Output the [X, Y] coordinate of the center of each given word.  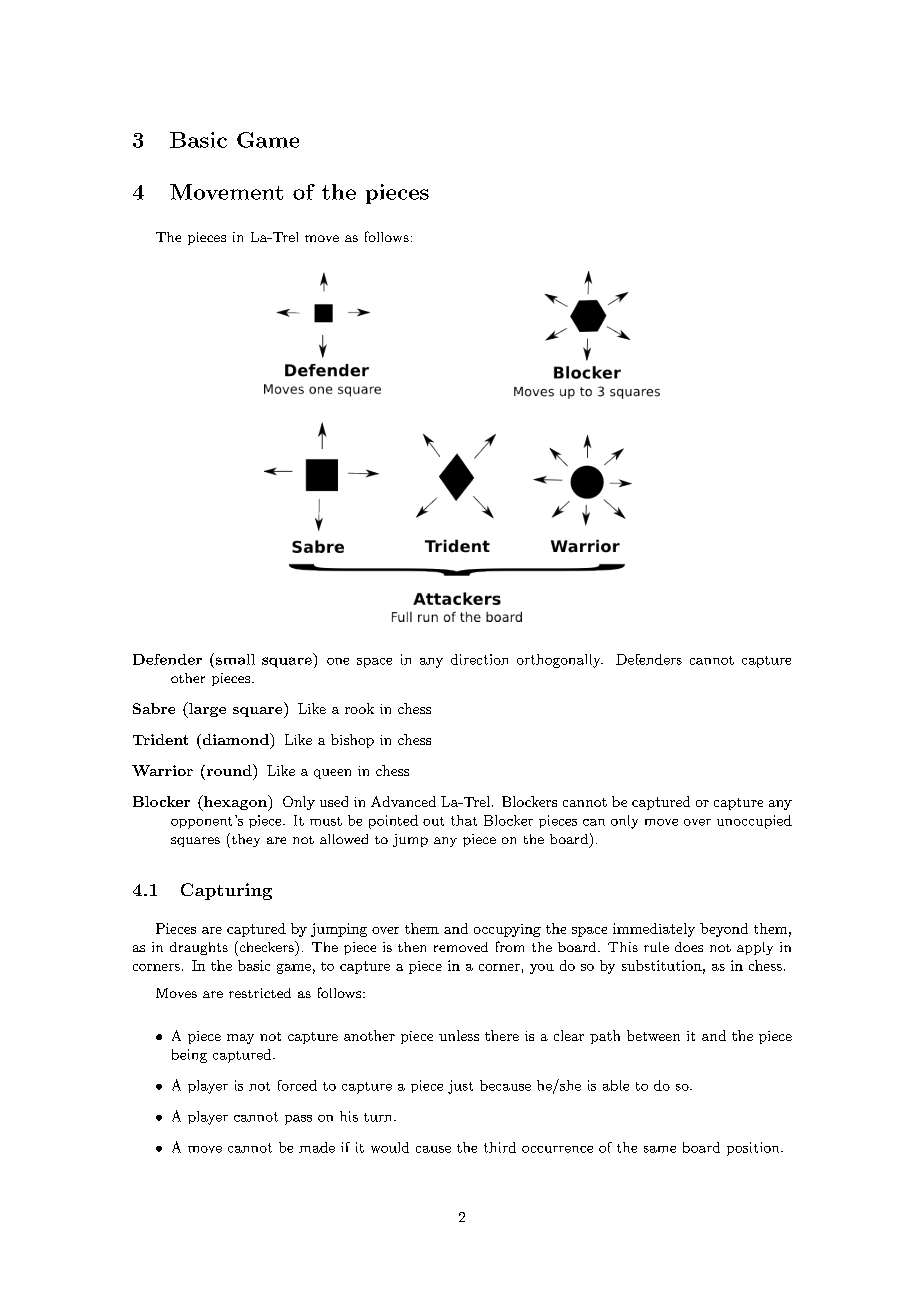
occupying [507, 930]
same [660, 1149]
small [235, 659]
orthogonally [560, 661]
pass [298, 1120]
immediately [654, 930]
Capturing [226, 891]
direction [479, 659]
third [500, 1147]
